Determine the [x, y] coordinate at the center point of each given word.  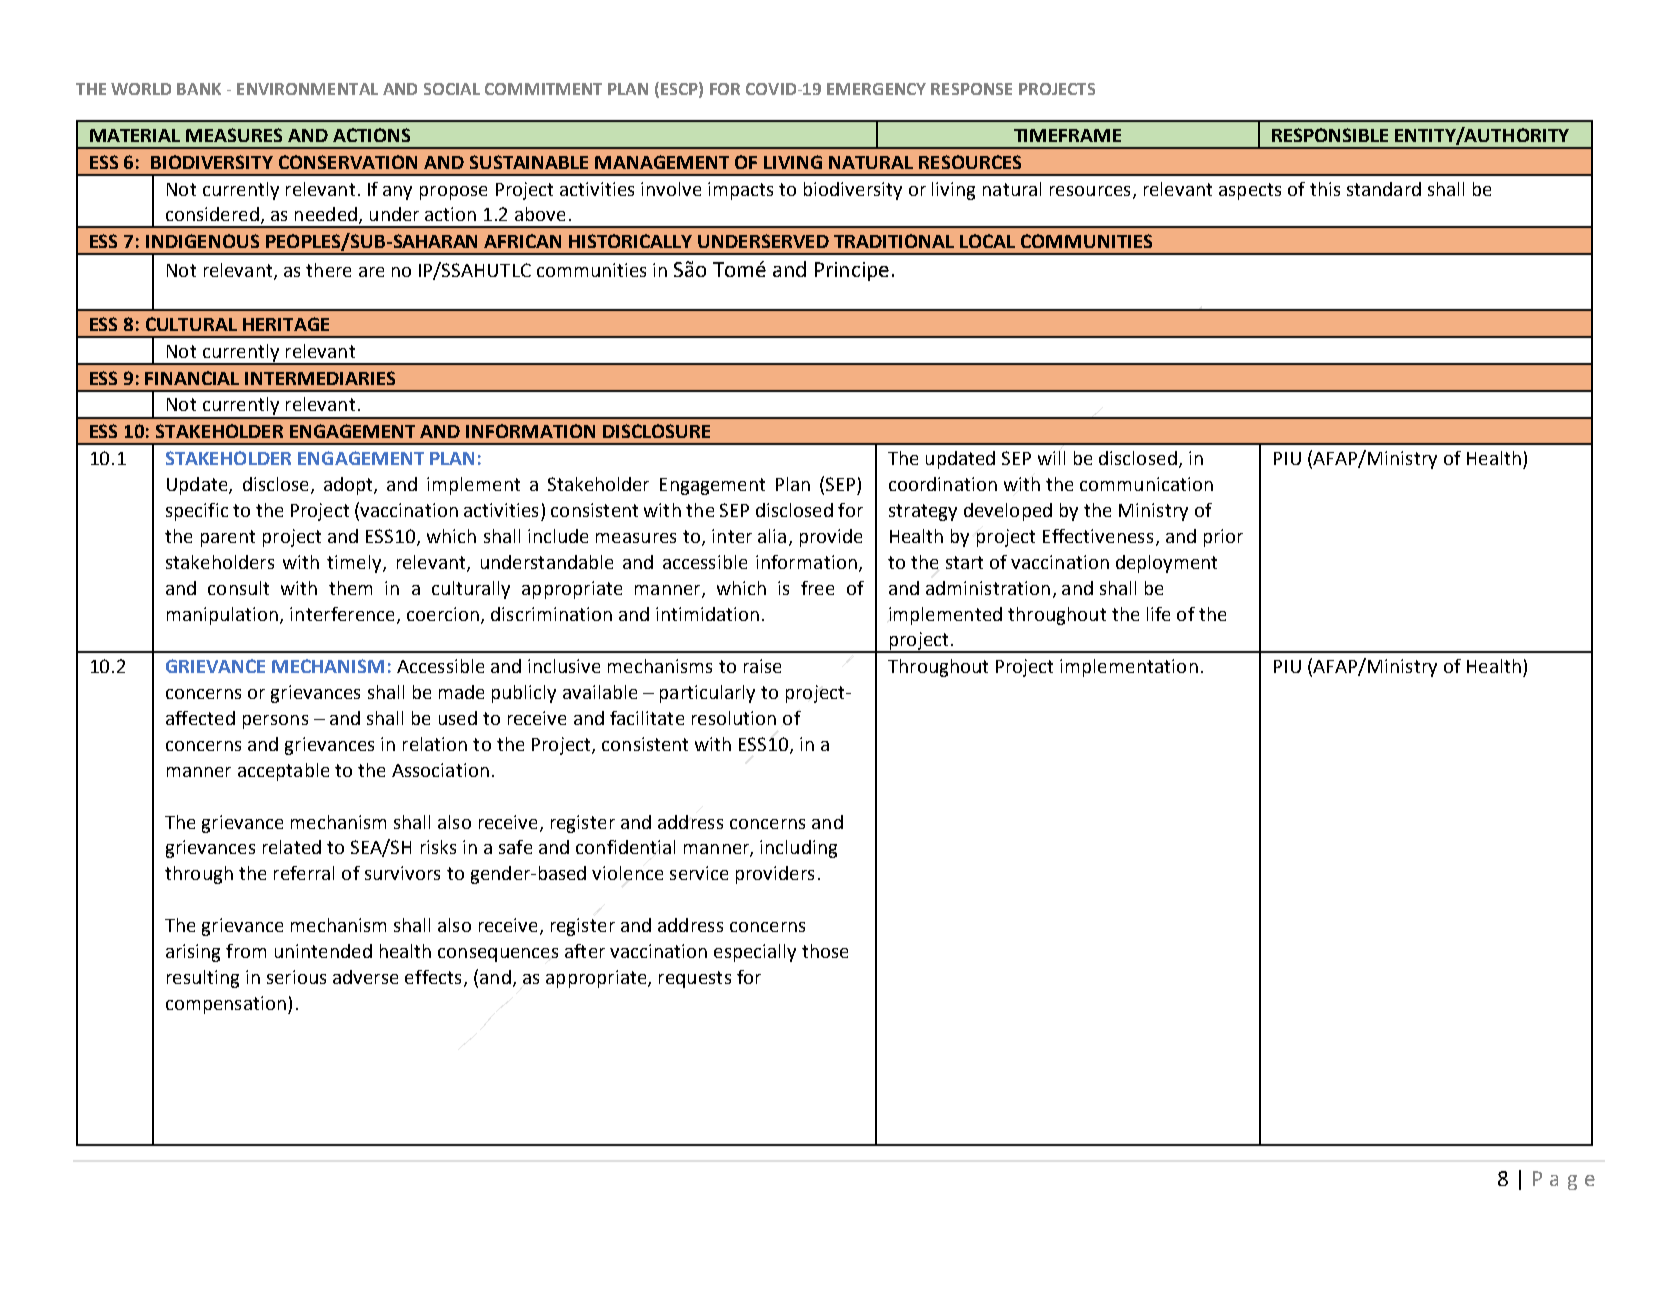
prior [1223, 538]
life [1158, 614]
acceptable [283, 772]
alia [772, 536]
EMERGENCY [876, 89]
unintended [323, 951]
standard [1384, 189]
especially [755, 953]
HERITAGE [286, 324]
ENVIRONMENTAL [307, 89]
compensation [226, 1005]
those [825, 951]
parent [228, 538]
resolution [734, 718]
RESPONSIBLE [1330, 135]
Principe [852, 271]
